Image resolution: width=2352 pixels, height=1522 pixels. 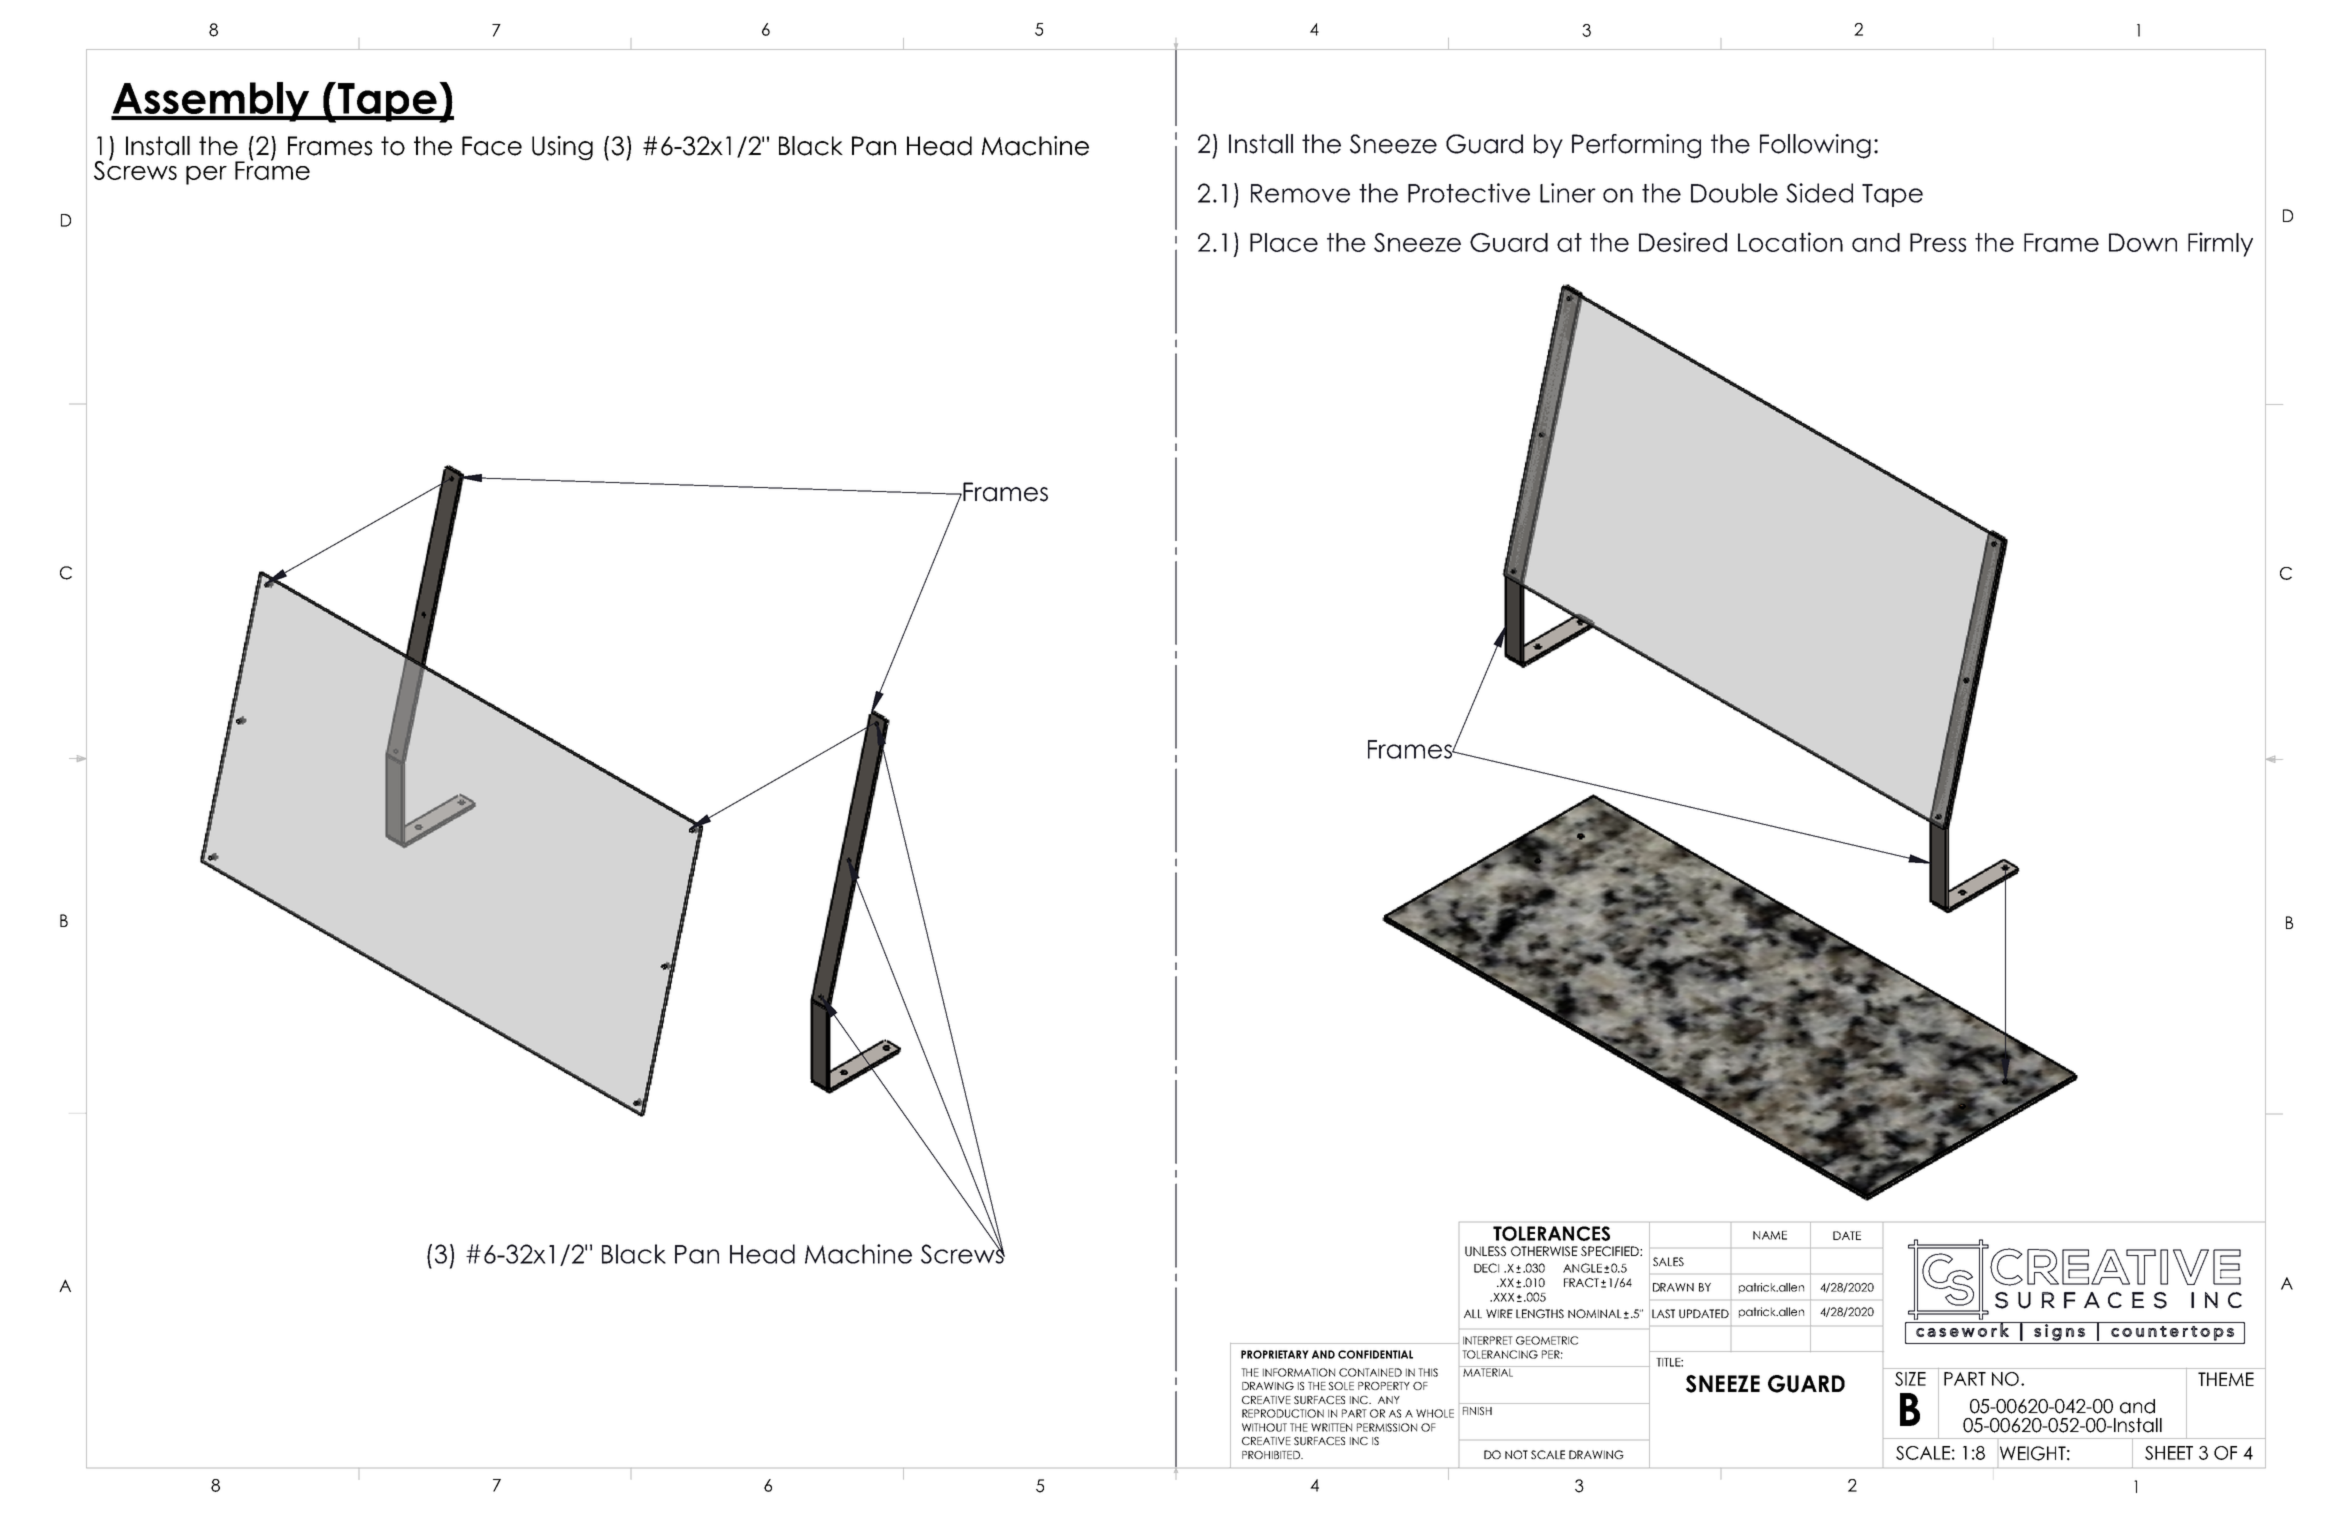 I want to click on Press, so click(x=1938, y=242).
